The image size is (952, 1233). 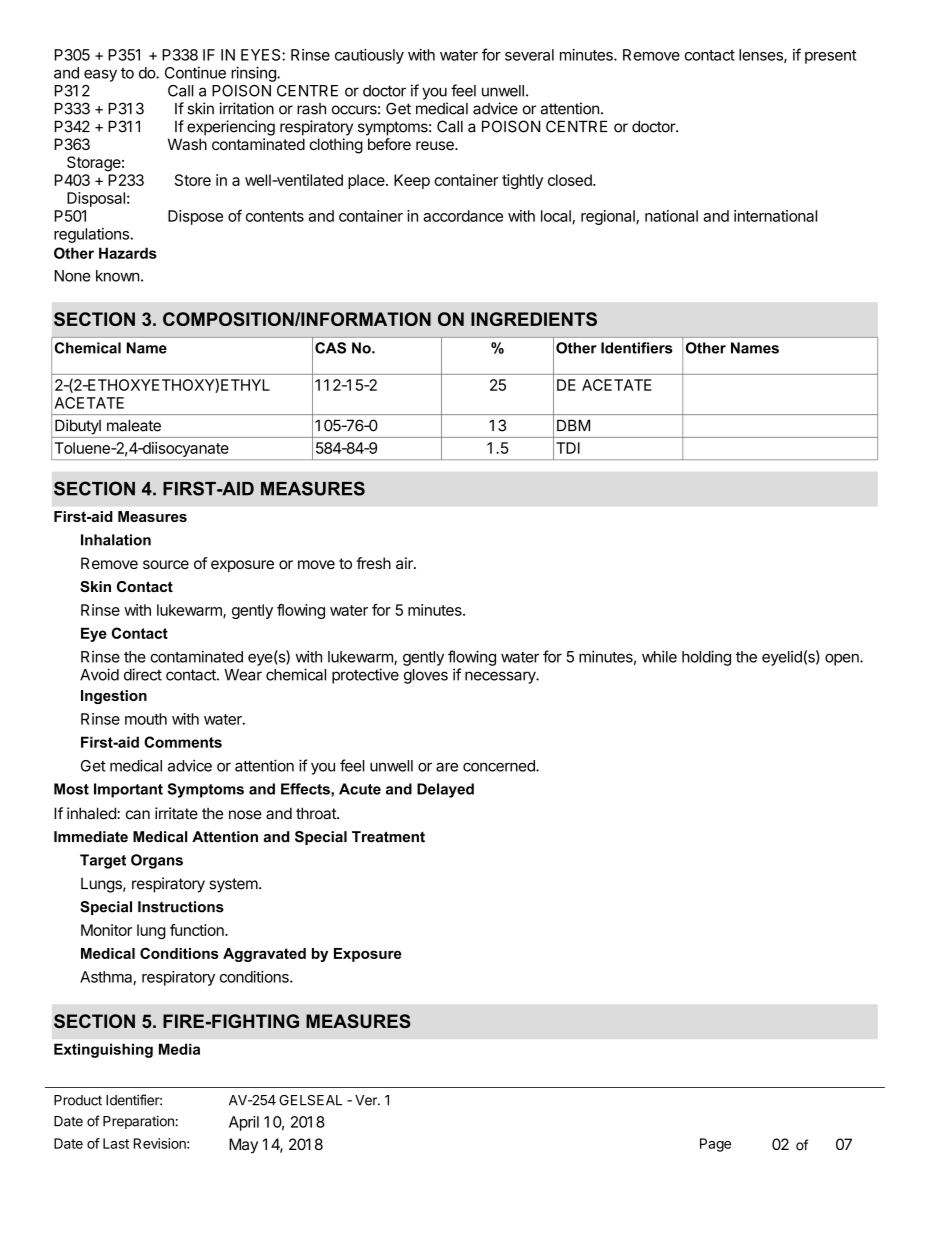 What do you see at coordinates (146, 719) in the screenshot?
I see `mouth` at bounding box center [146, 719].
